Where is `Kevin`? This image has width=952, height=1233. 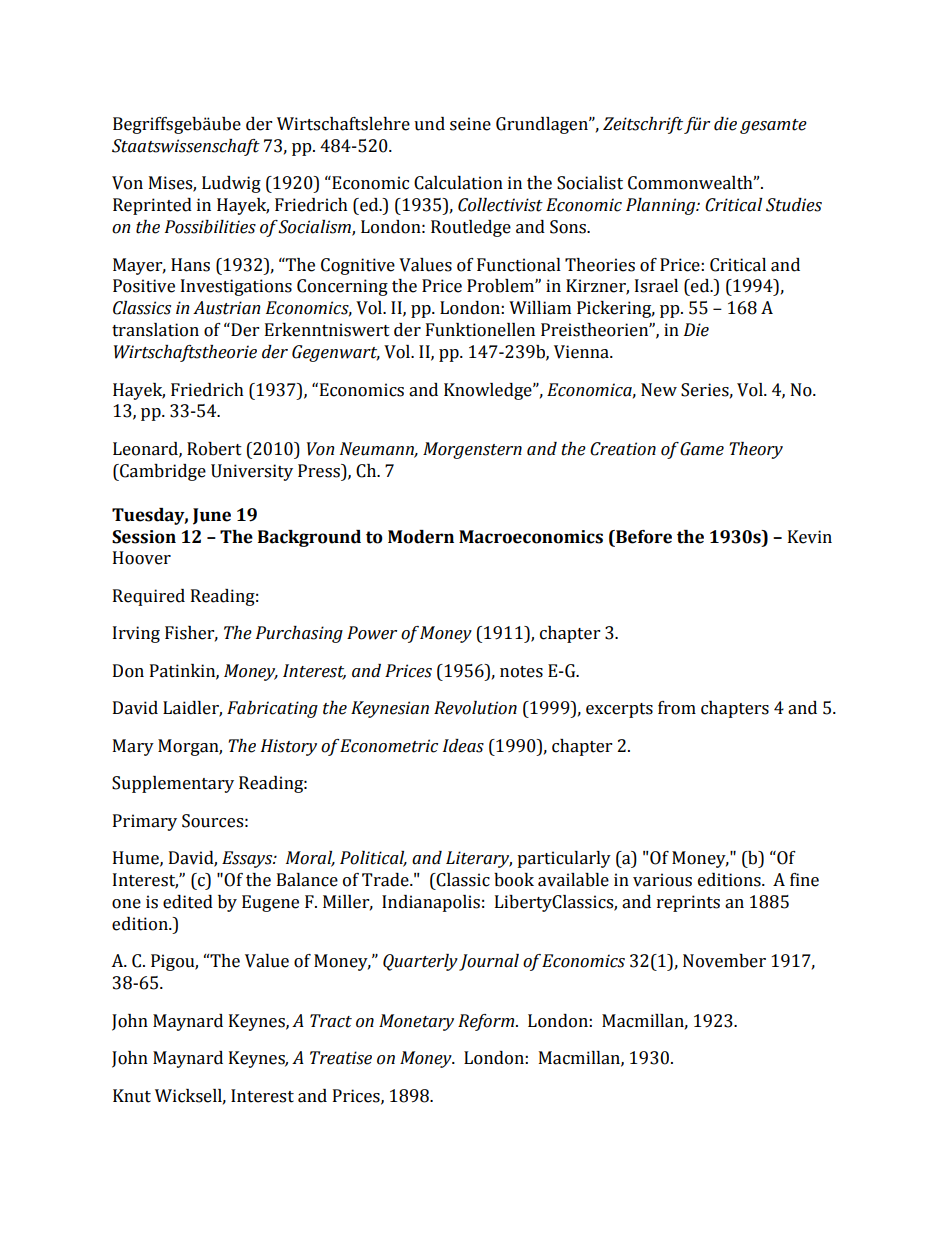
Kevin is located at coordinates (810, 537).
